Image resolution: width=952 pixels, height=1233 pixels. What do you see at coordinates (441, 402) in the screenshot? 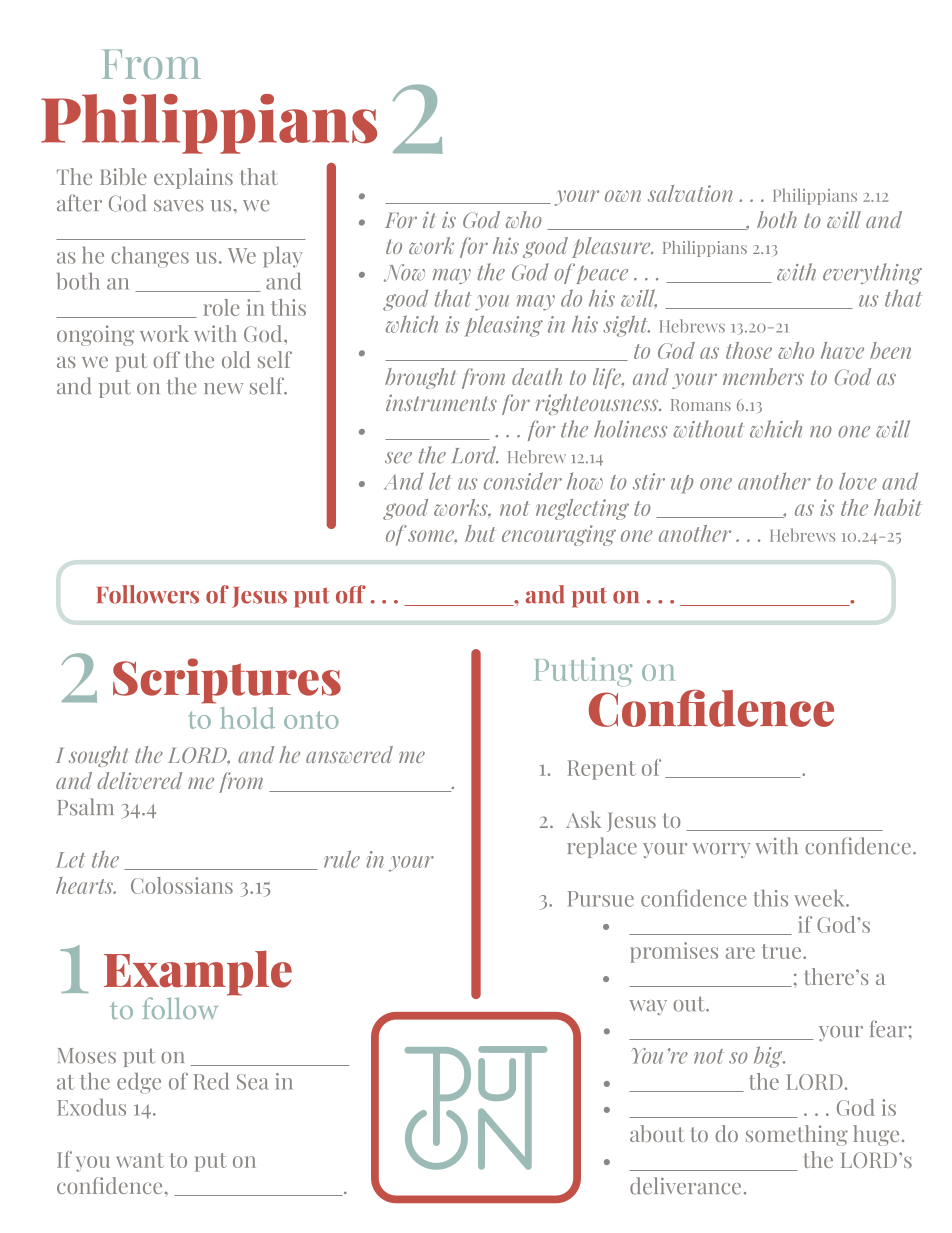
I see `instruments` at bounding box center [441, 402].
